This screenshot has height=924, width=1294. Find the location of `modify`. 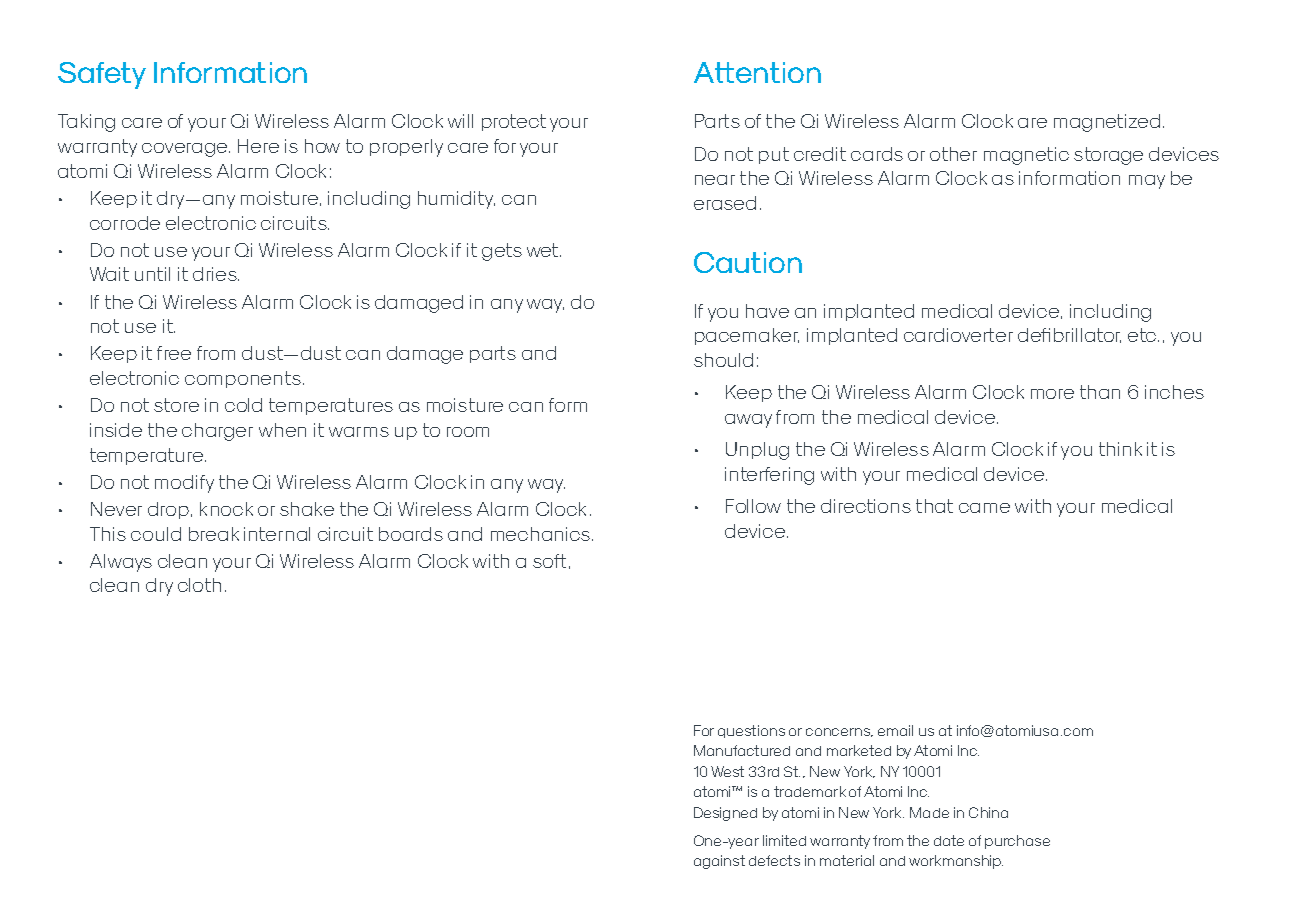

modify is located at coordinates (184, 484).
